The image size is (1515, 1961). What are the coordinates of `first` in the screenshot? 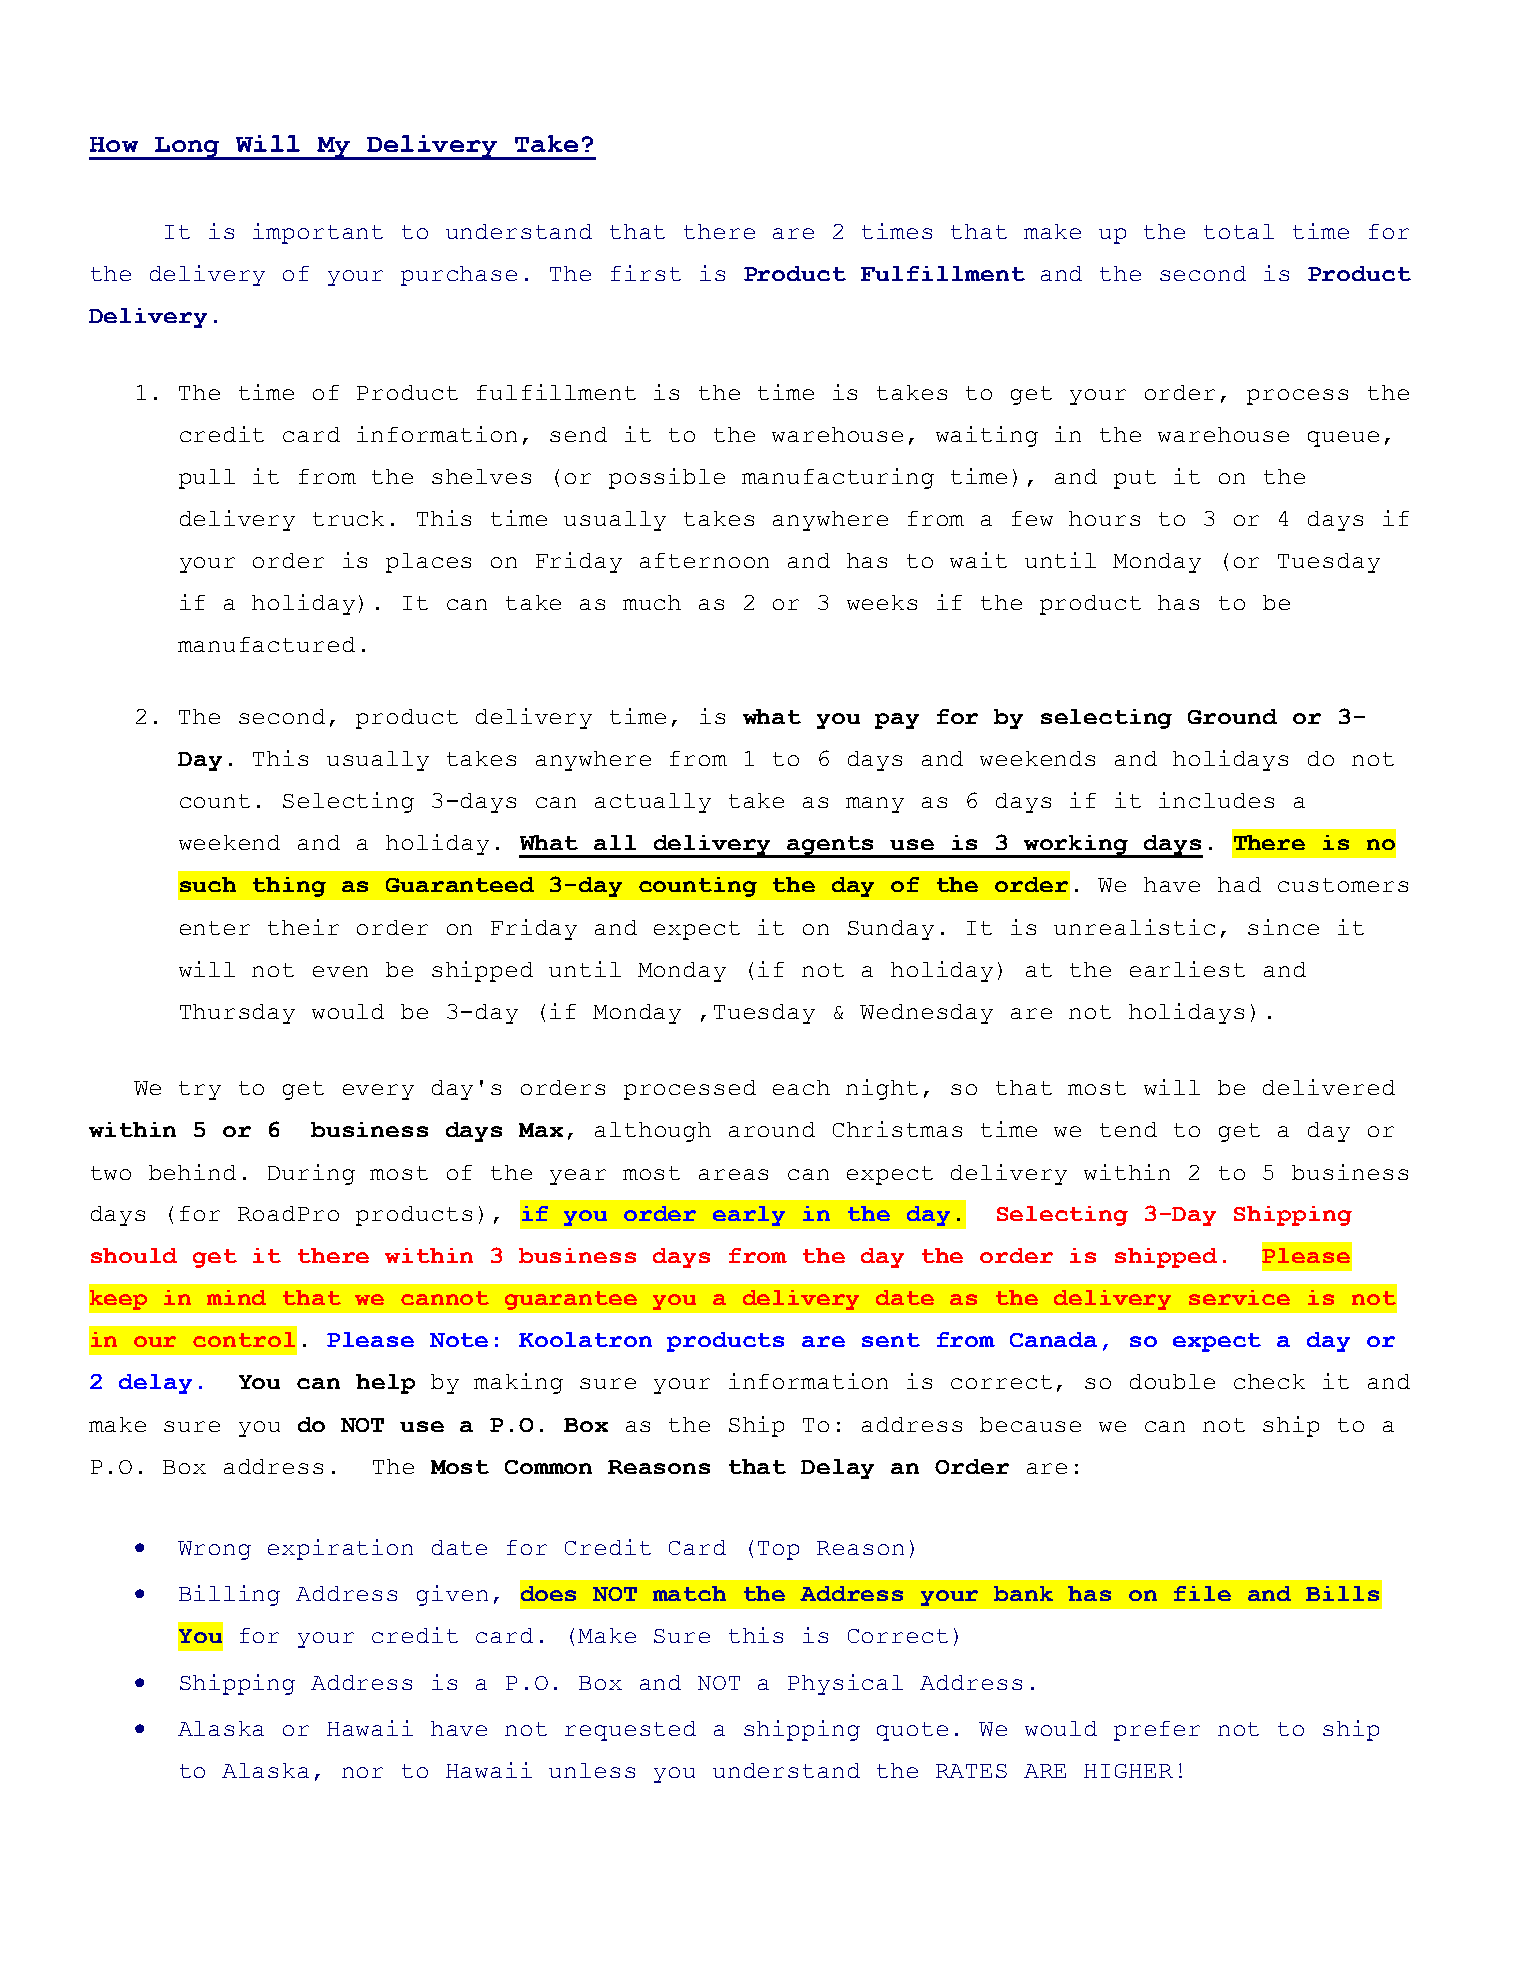 It's located at (646, 273).
